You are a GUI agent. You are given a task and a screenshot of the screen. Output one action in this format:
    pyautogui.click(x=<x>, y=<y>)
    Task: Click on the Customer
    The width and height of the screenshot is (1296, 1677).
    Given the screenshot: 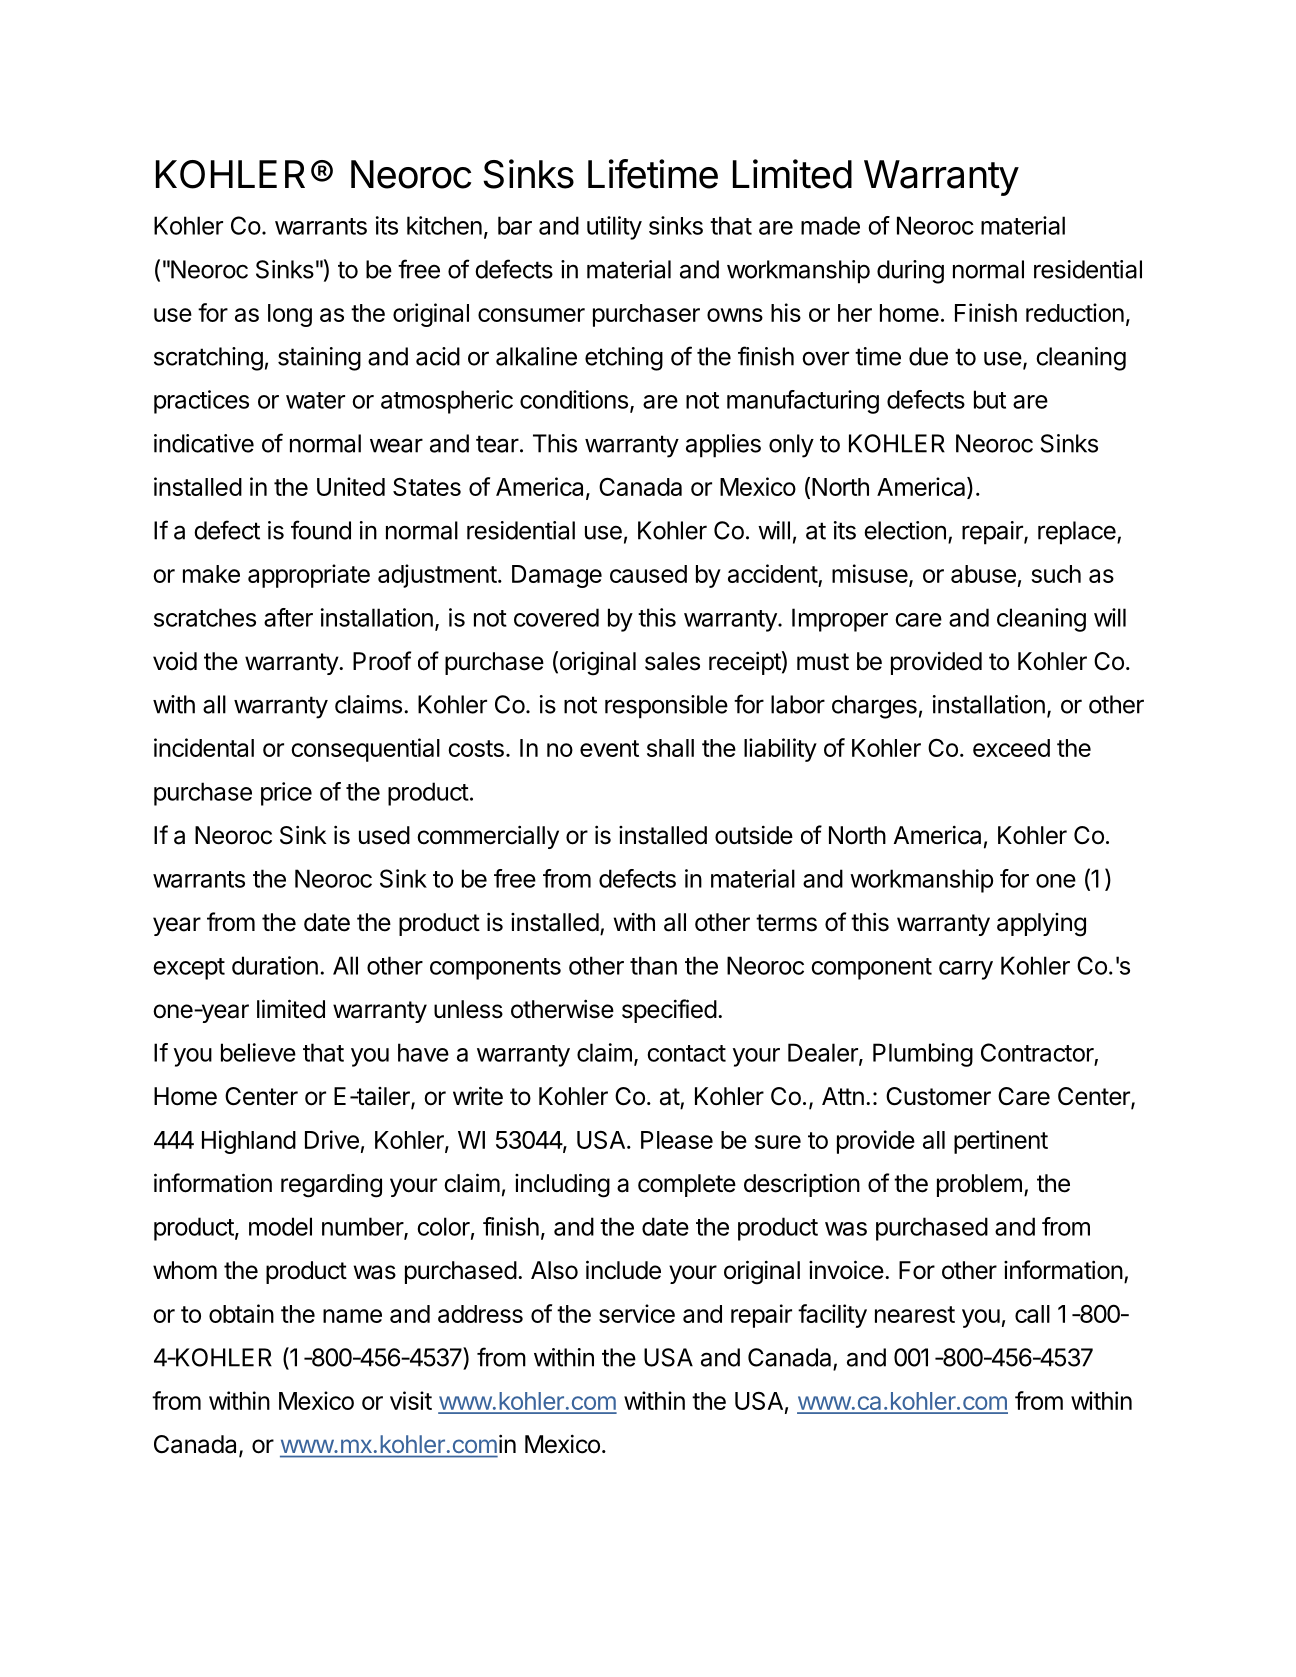 What is the action you would take?
    pyautogui.click(x=938, y=1096)
